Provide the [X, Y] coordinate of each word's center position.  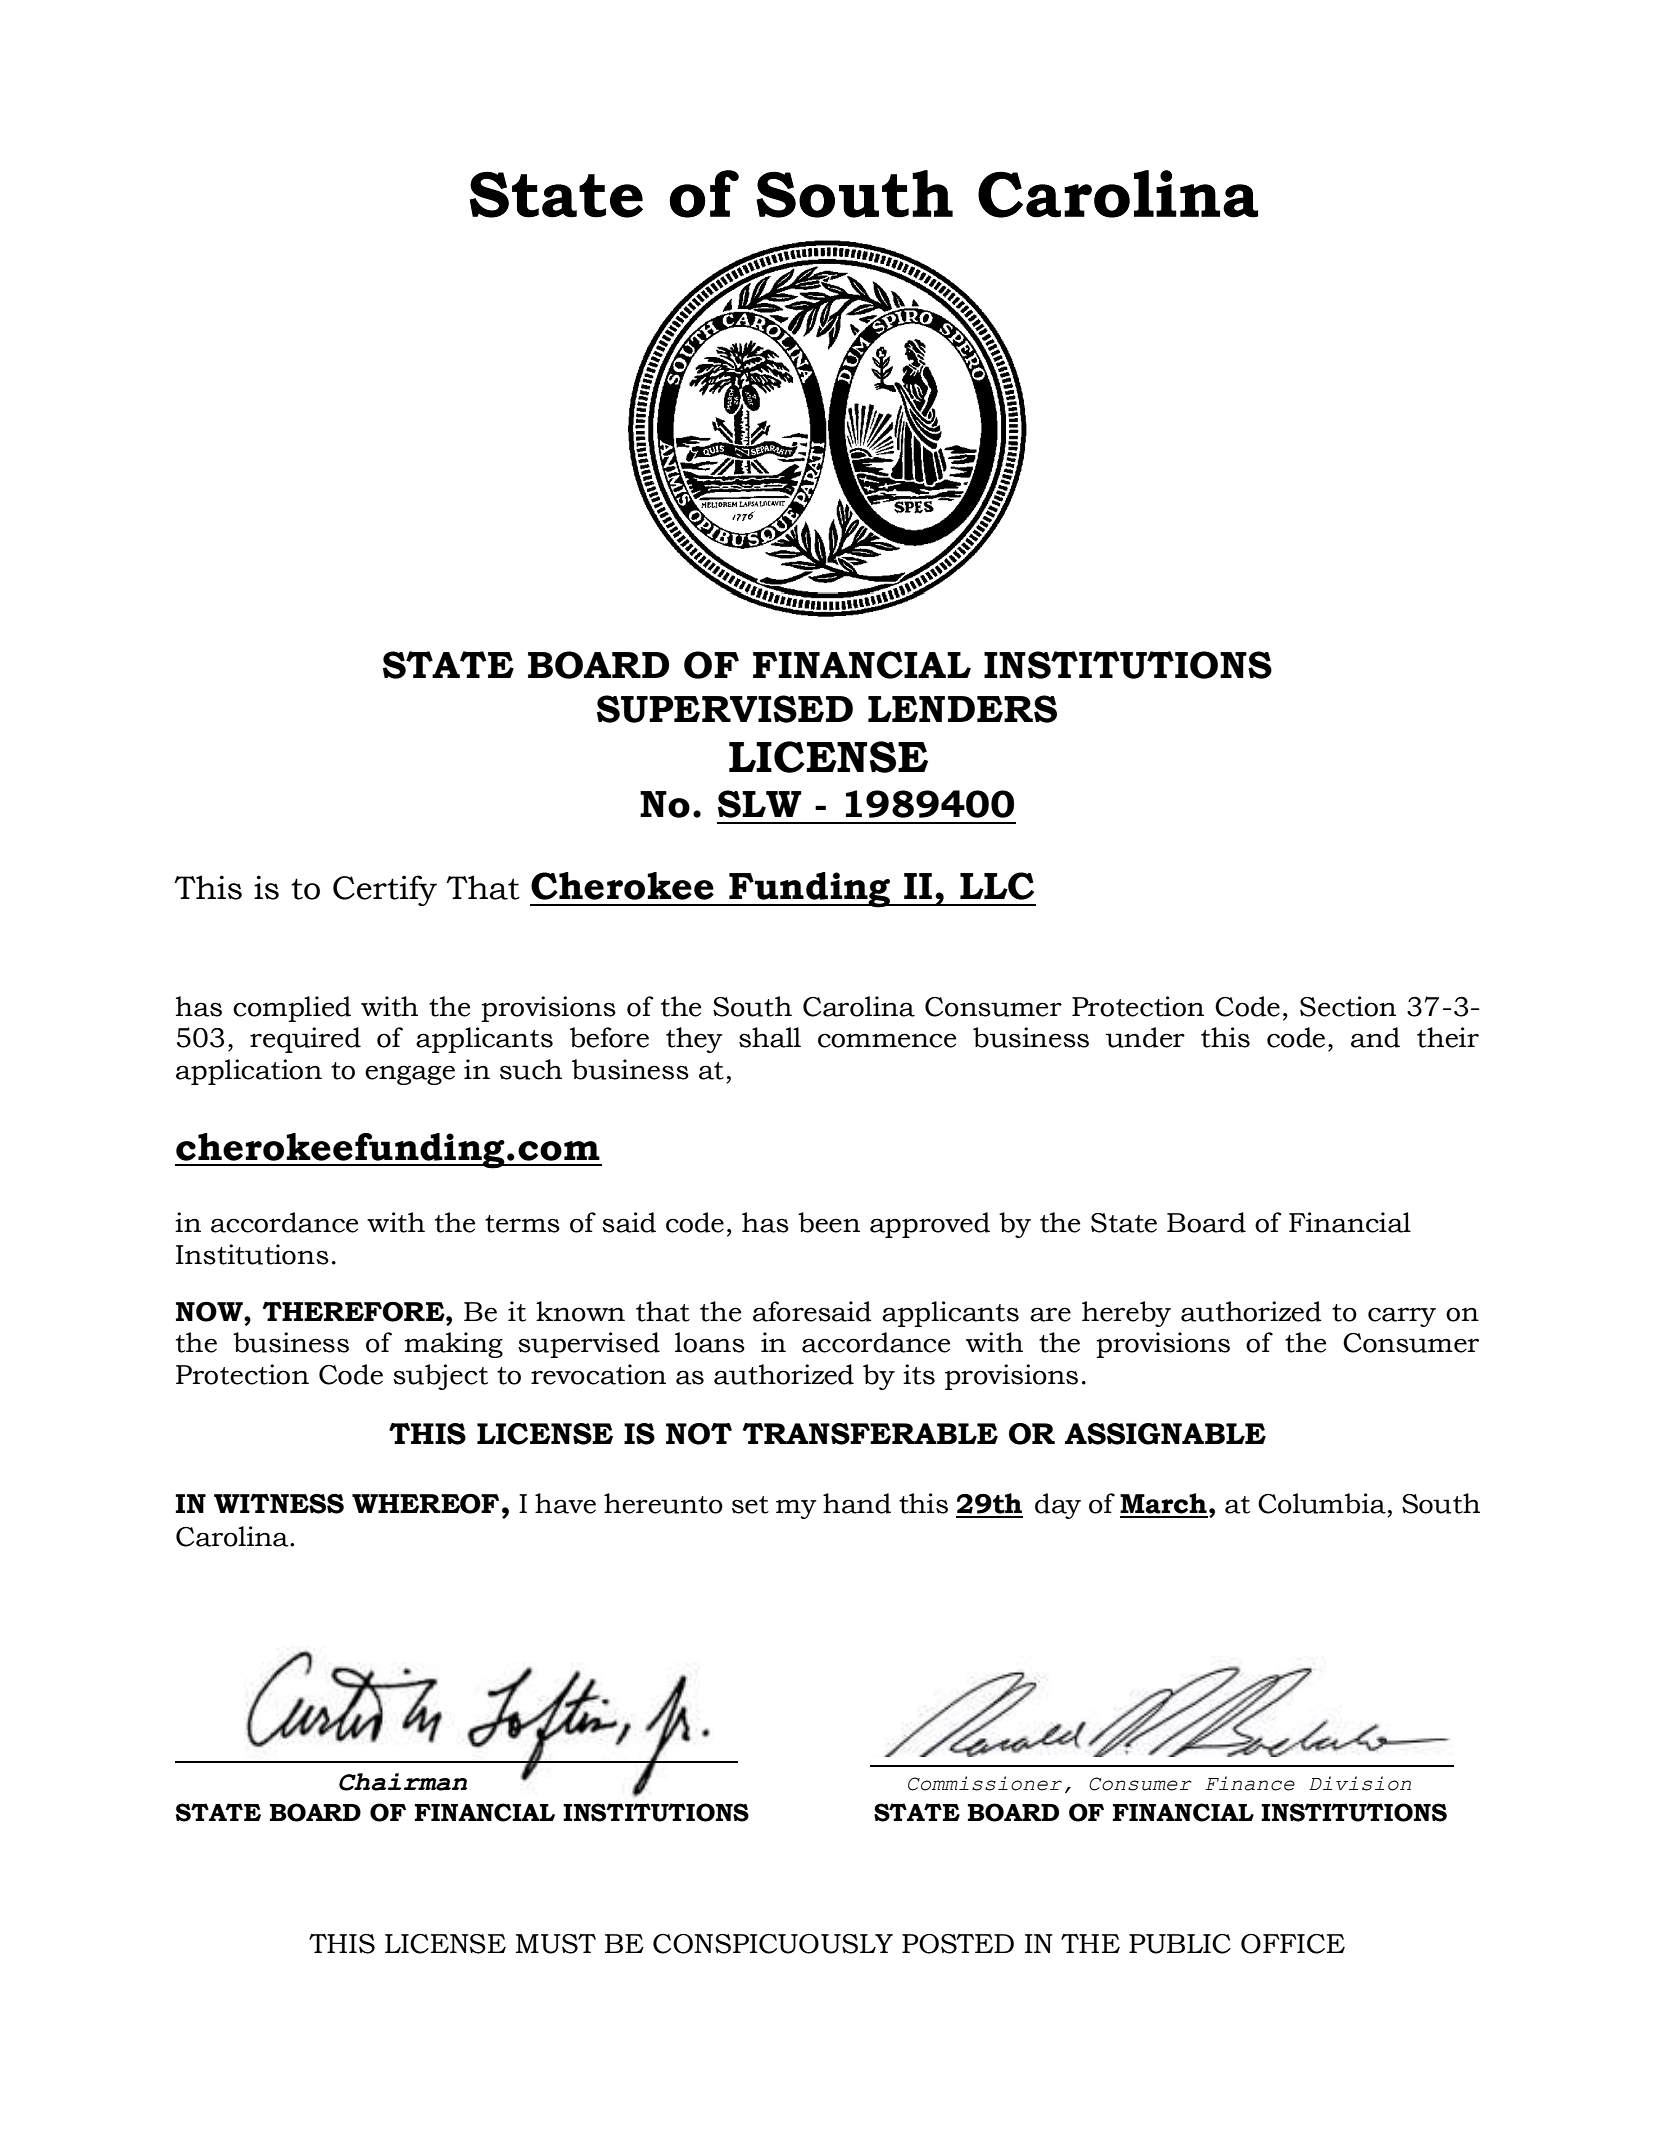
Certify [385, 890]
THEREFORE [355, 1312]
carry [1402, 1317]
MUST [556, 1944]
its [919, 1374]
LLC [997, 886]
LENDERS [962, 709]
